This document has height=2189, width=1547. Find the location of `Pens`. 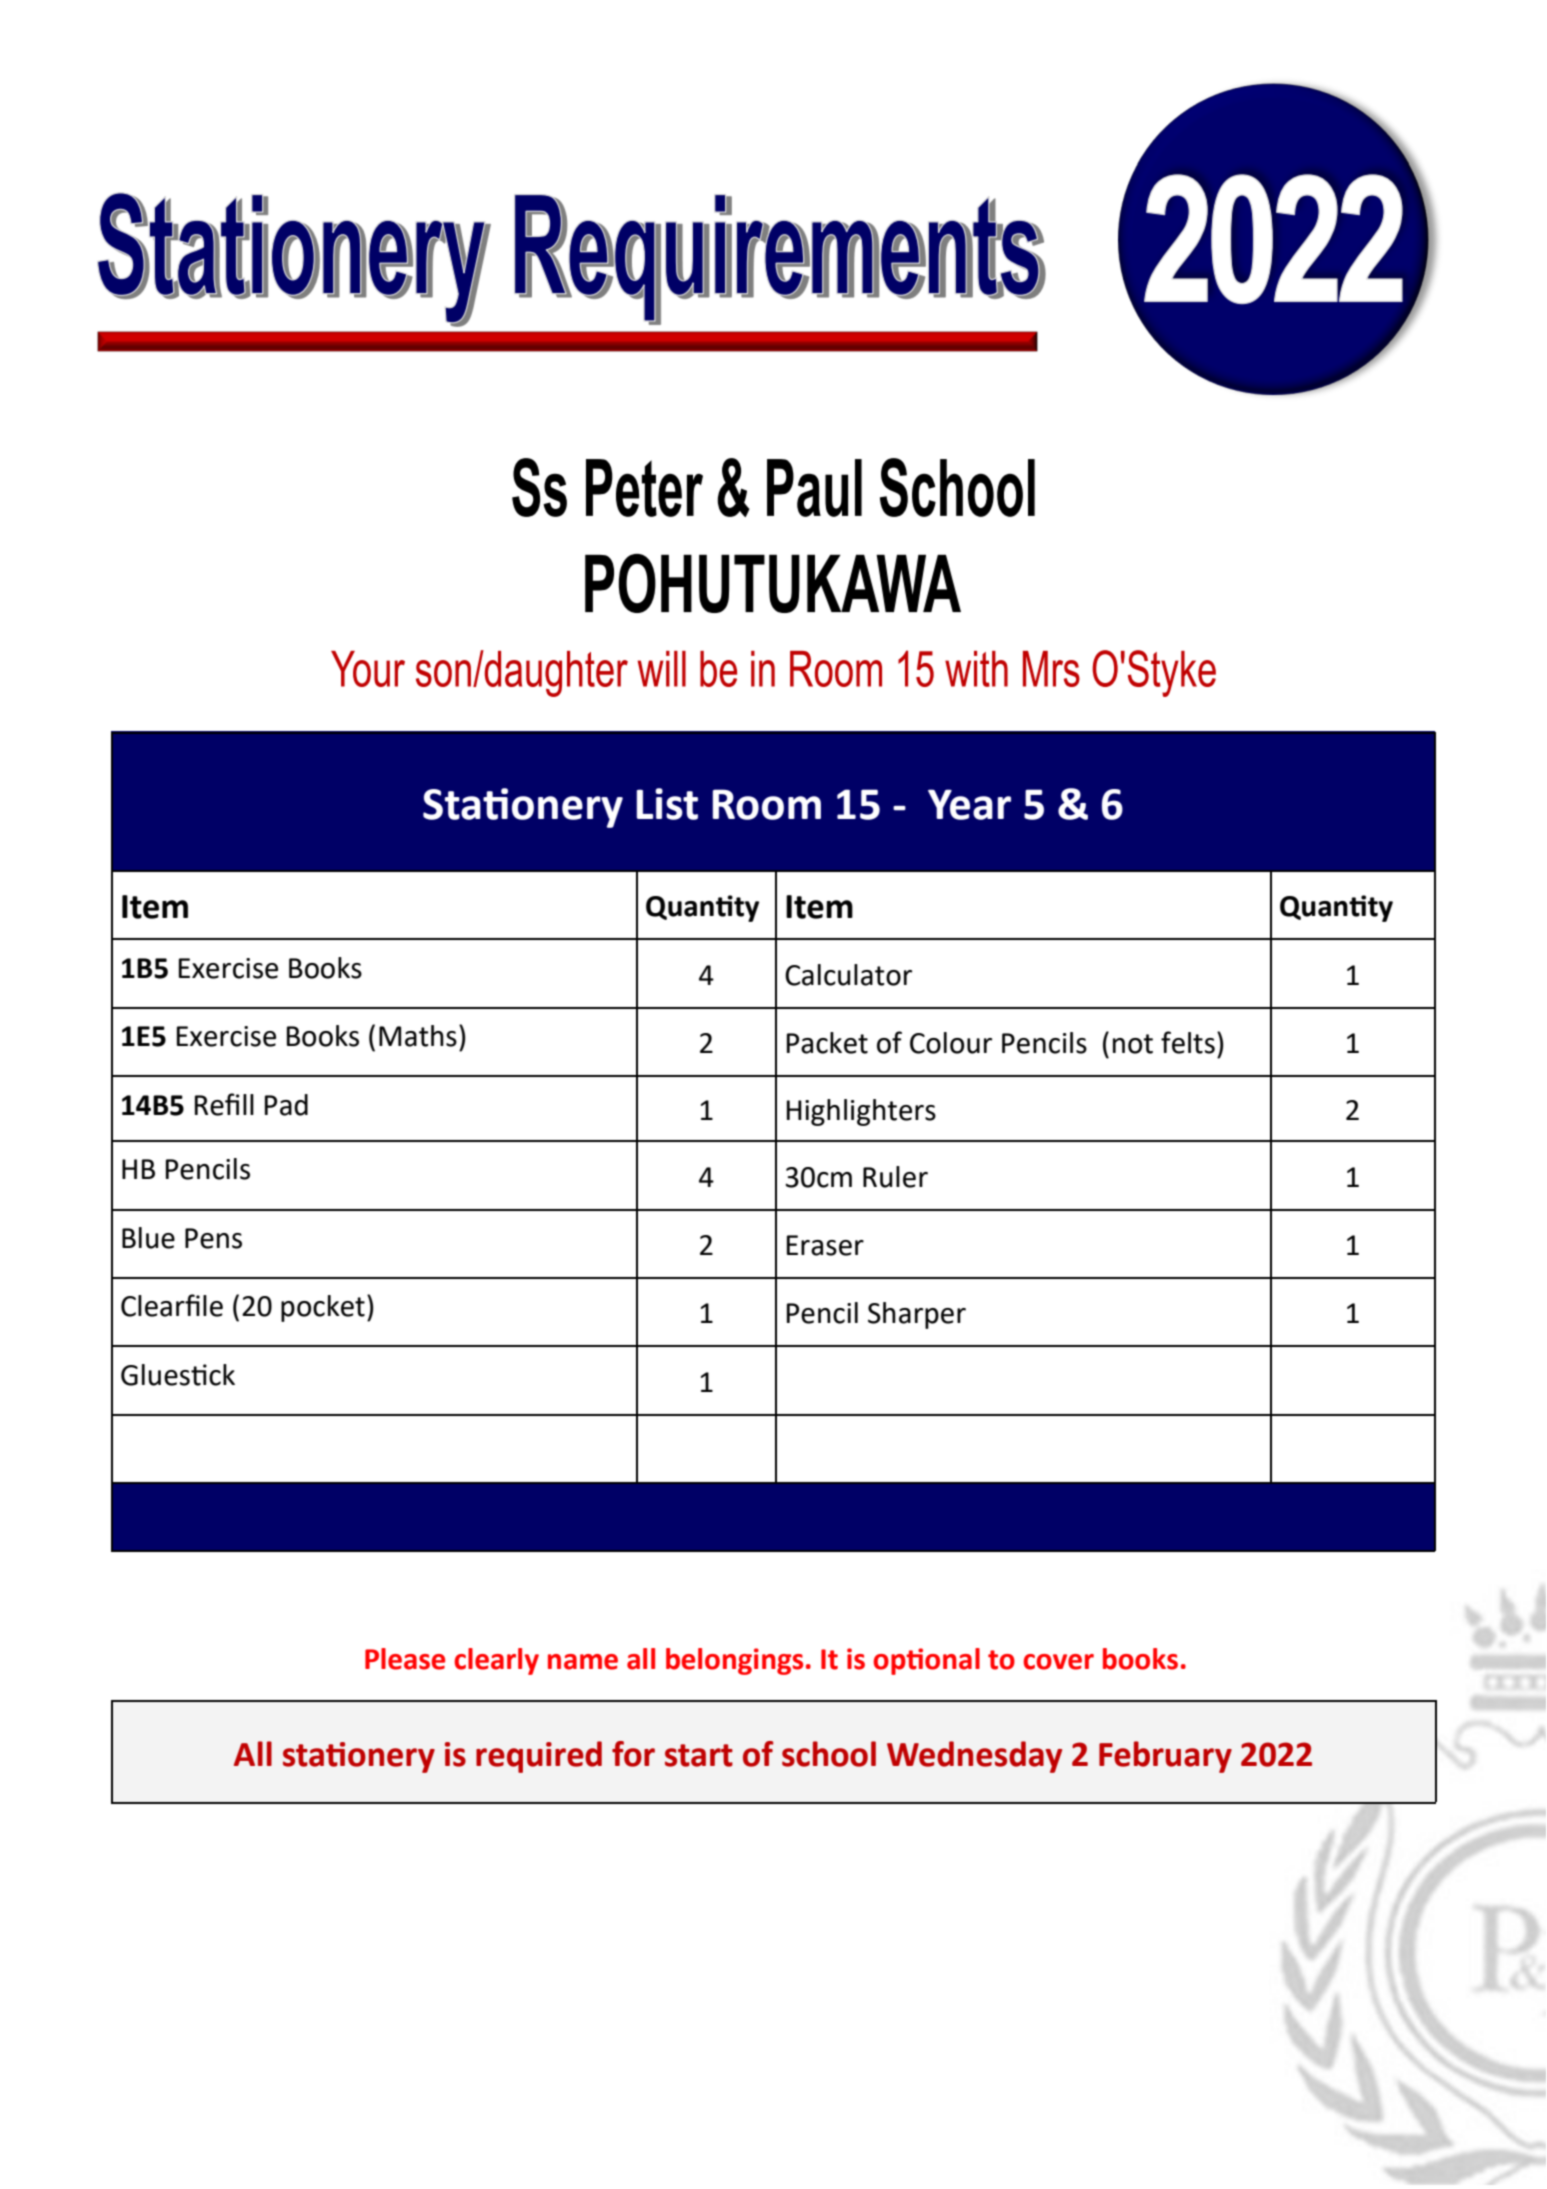

Pens is located at coordinates (213, 1238).
